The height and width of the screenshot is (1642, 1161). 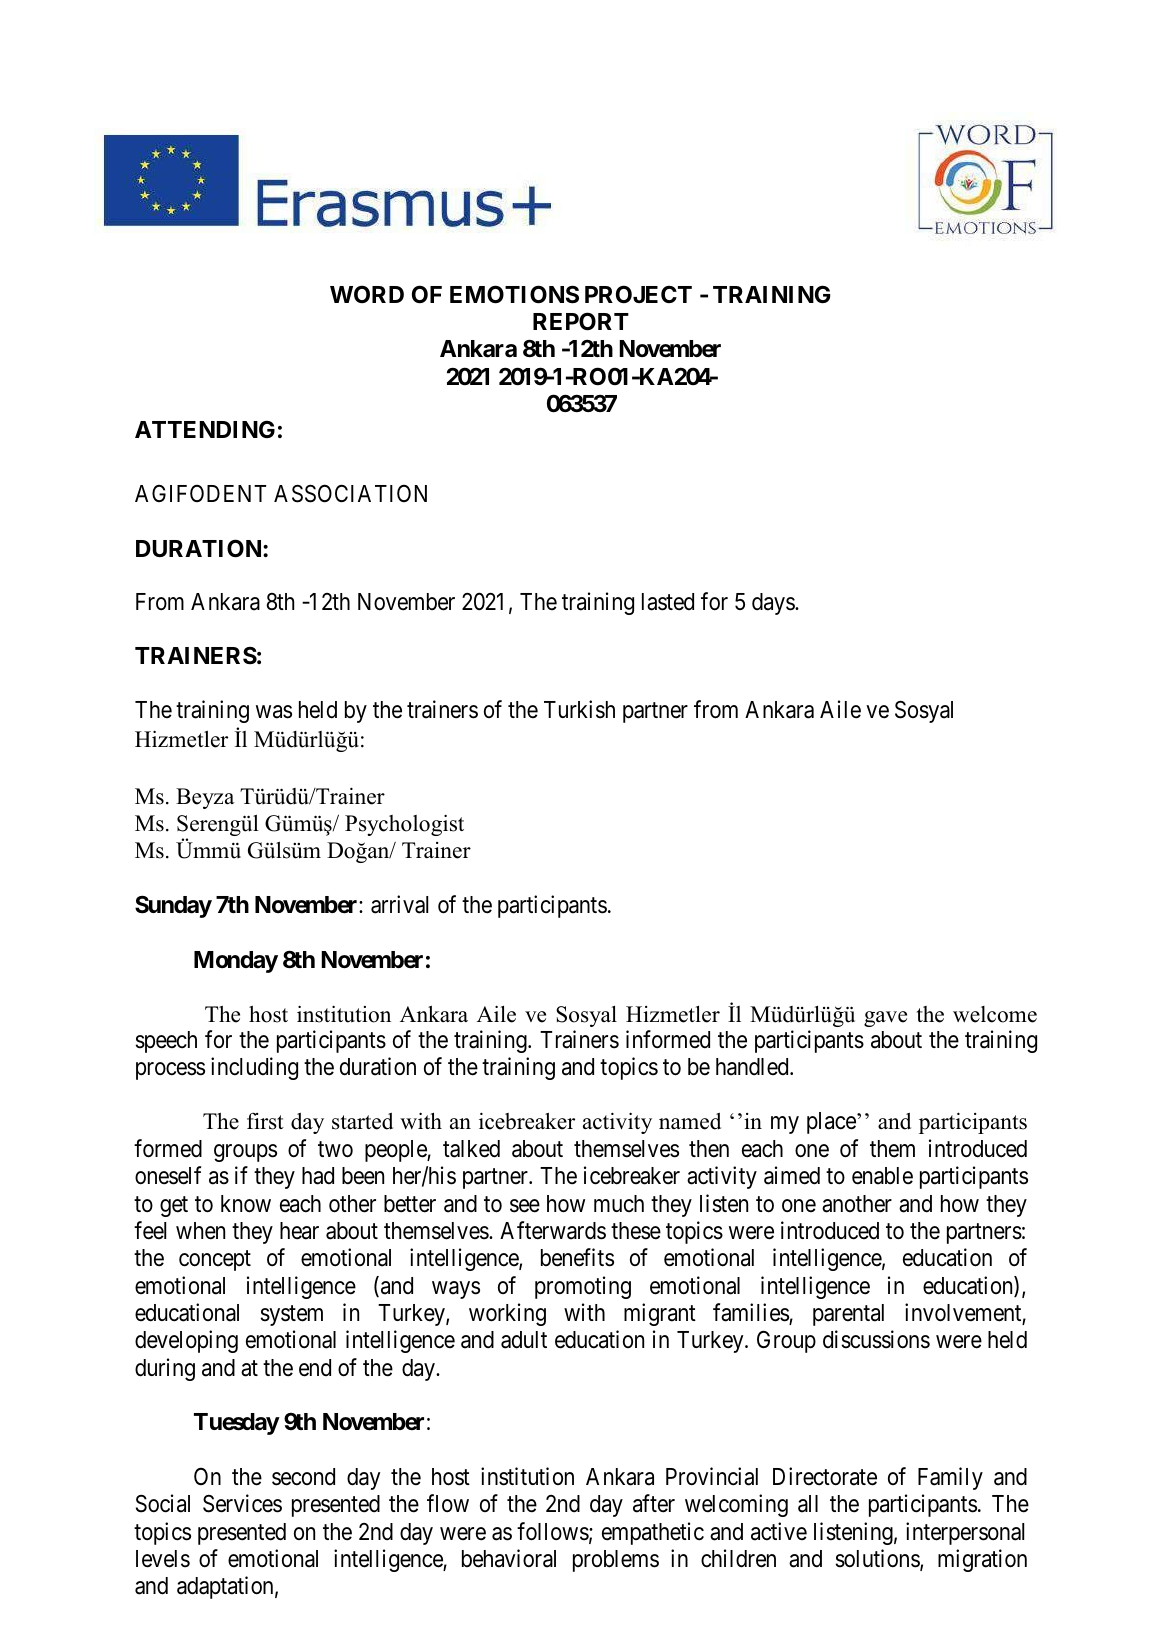 What do you see at coordinates (774, 604) in the screenshot?
I see `days` at bounding box center [774, 604].
